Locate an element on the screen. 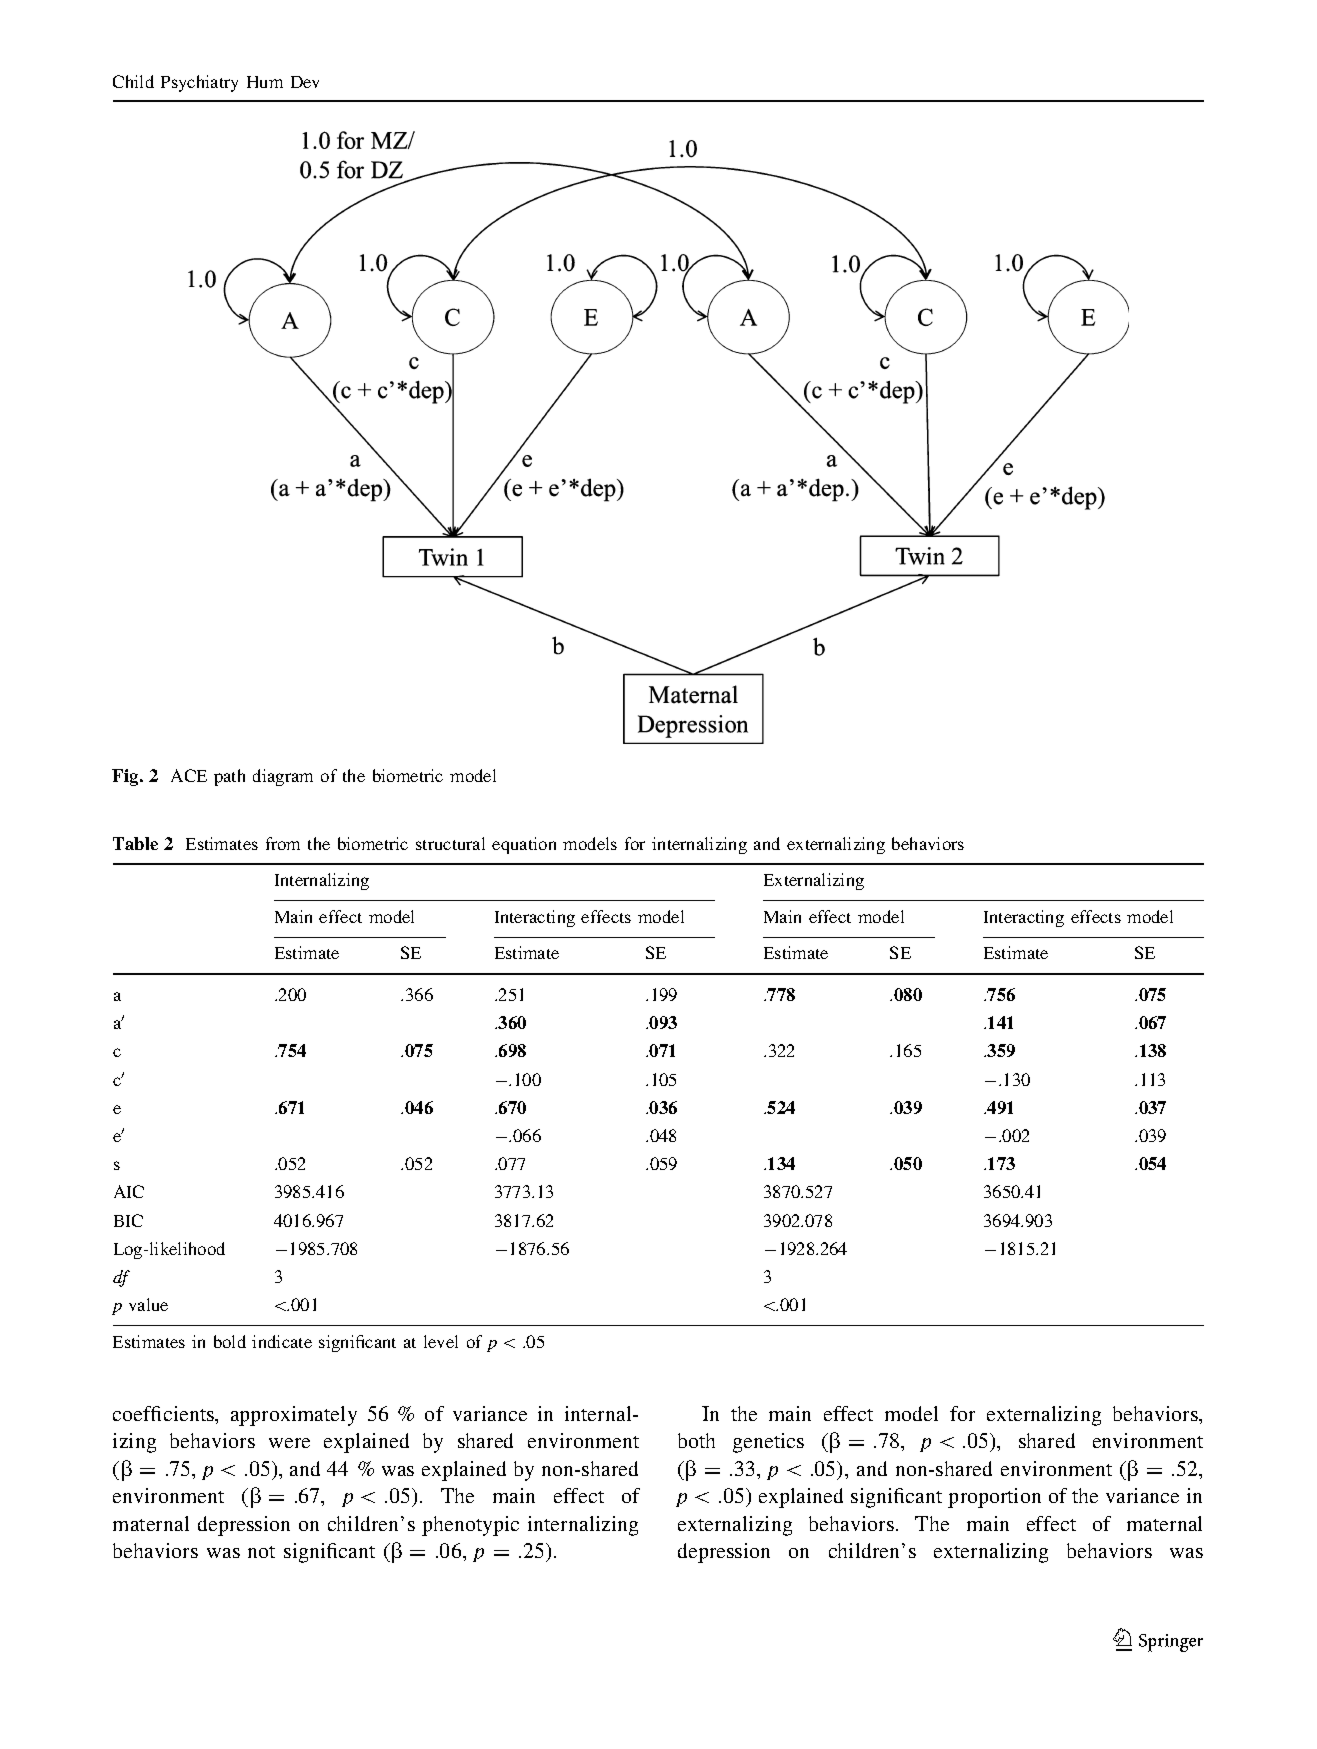 The width and height of the screenshot is (1317, 1749). were is located at coordinates (289, 1443).
